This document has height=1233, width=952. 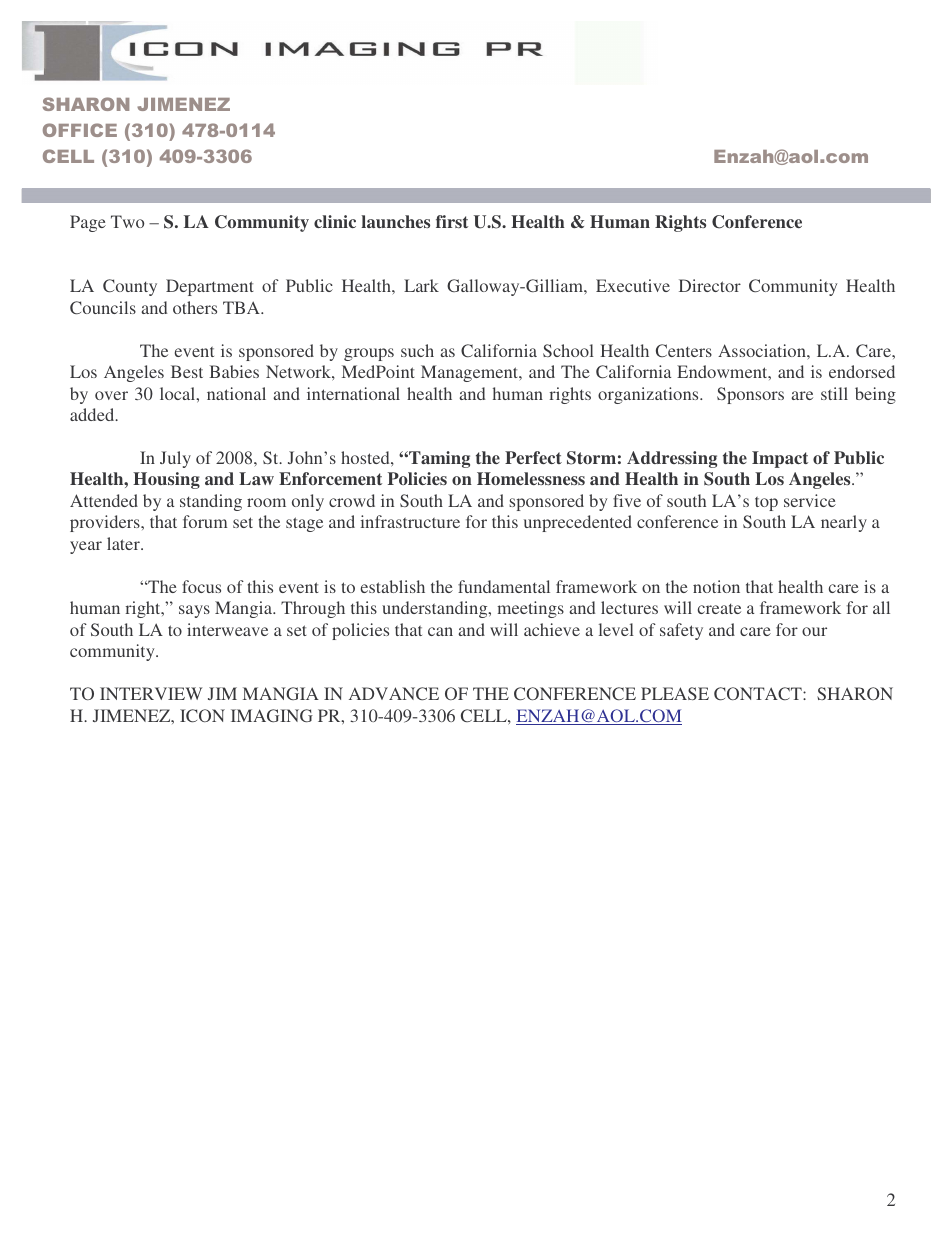 I want to click on INTERVIEW, so click(x=151, y=693).
